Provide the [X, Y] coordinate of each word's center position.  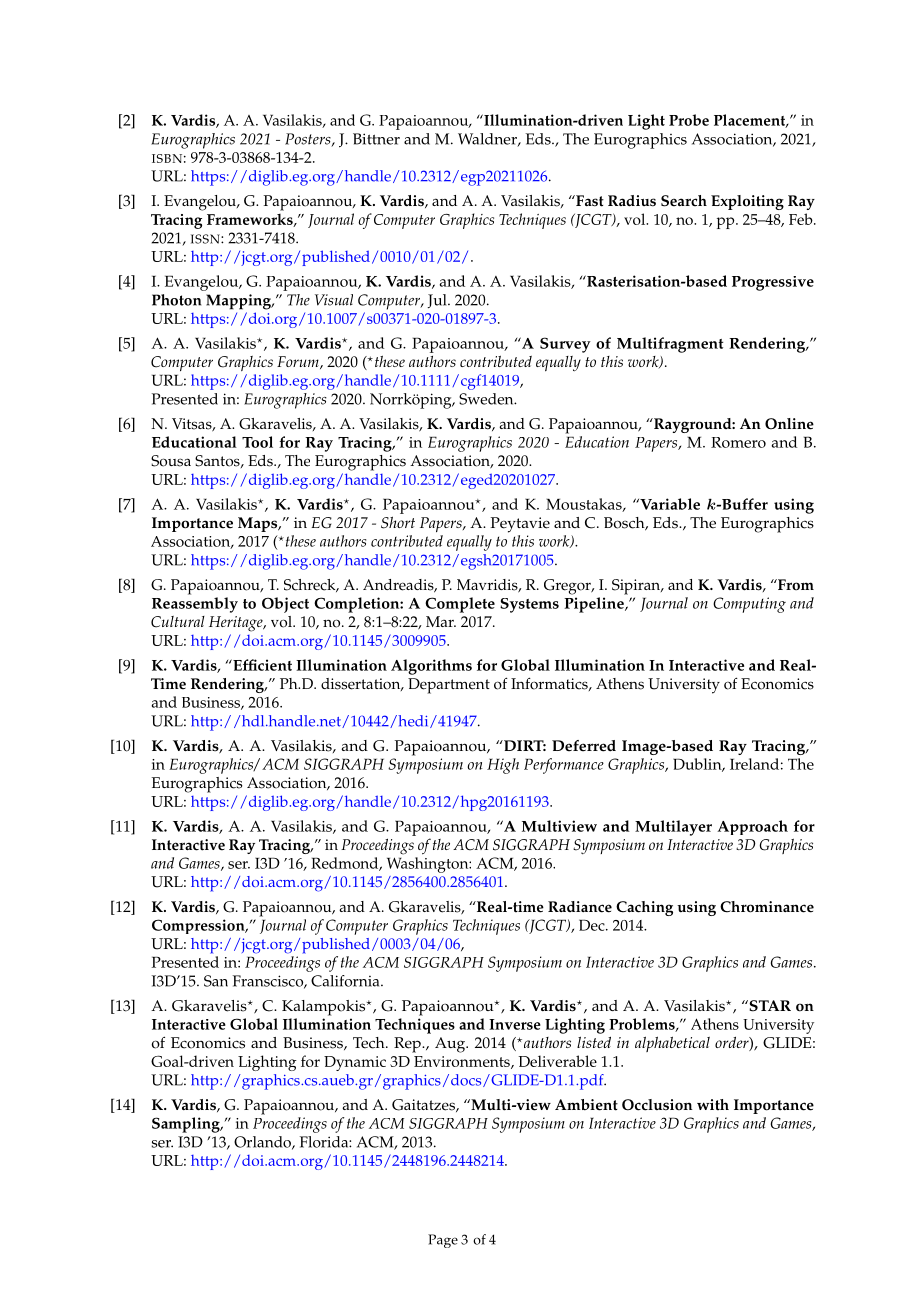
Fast [589, 201]
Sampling [187, 1125]
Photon [176, 300]
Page [443, 1241]
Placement [751, 121]
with [713, 1105]
